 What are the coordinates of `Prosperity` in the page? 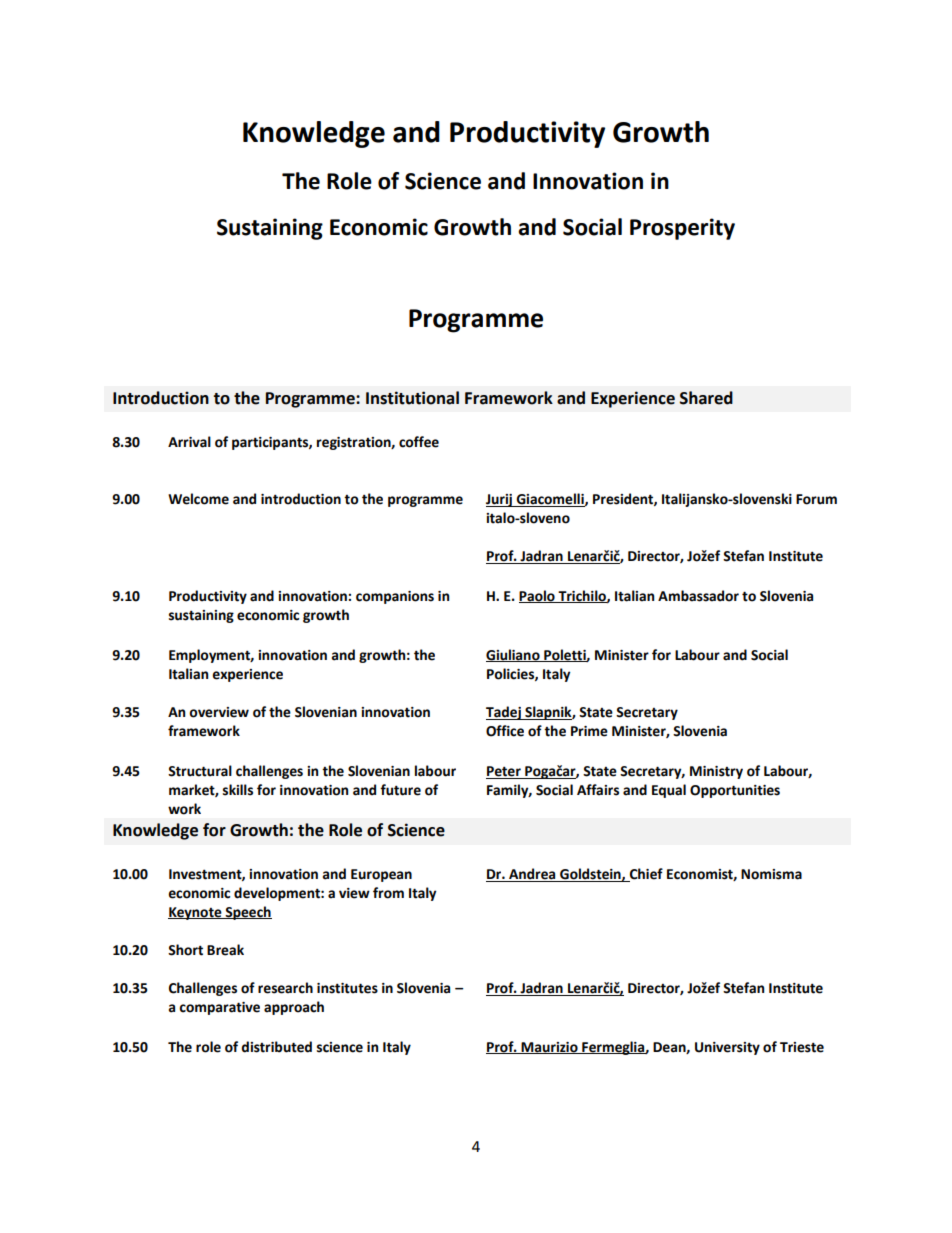 It's located at (682, 229).
